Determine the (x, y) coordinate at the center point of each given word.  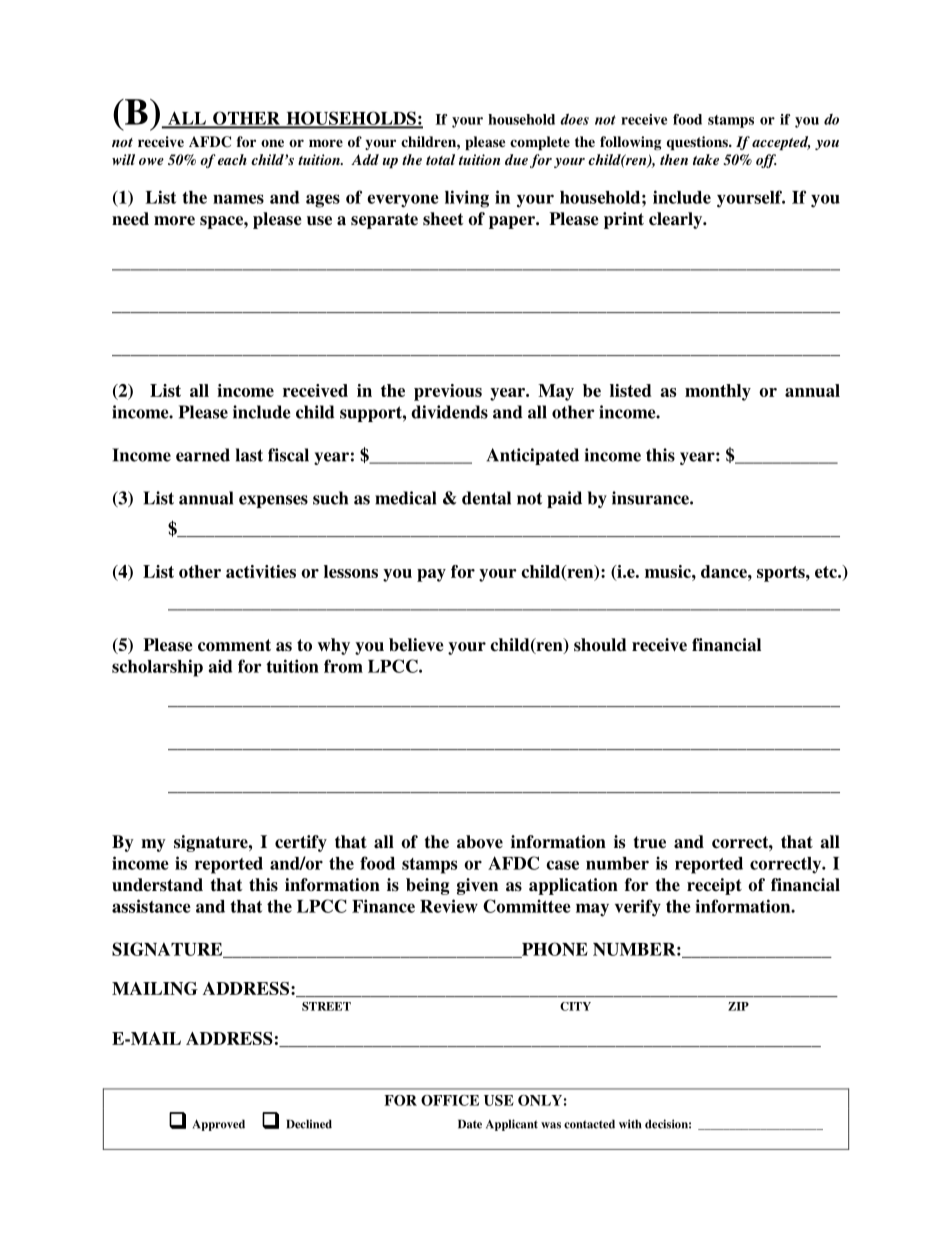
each (232, 159)
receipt (714, 886)
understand (157, 885)
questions (698, 143)
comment (234, 645)
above (480, 842)
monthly (718, 392)
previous (448, 392)
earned (203, 455)
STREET (326, 1006)
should (600, 645)
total (440, 159)
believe (416, 645)
